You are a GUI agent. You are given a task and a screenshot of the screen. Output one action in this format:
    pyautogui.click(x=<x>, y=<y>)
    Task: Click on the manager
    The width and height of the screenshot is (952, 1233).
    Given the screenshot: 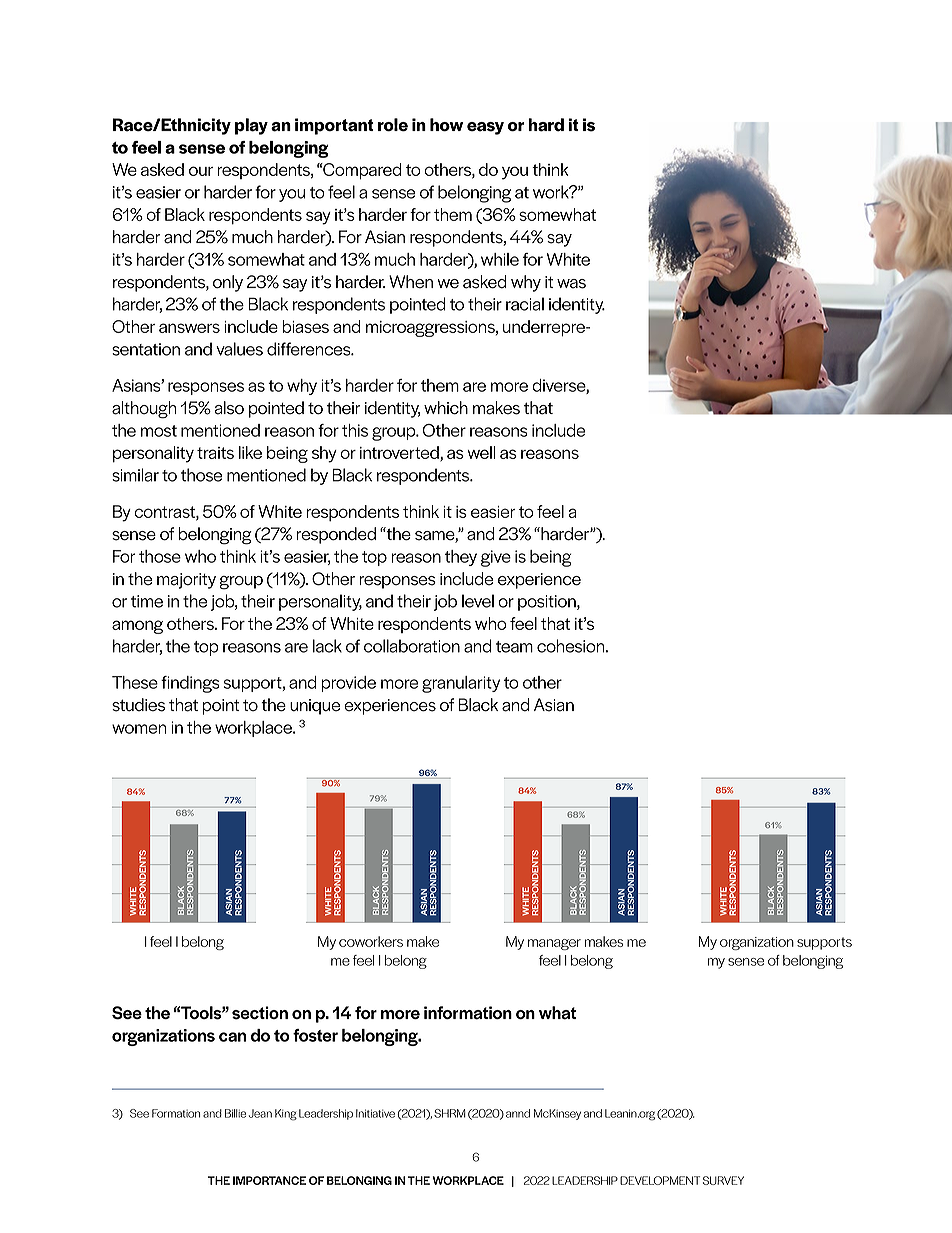 What is the action you would take?
    pyautogui.click(x=554, y=944)
